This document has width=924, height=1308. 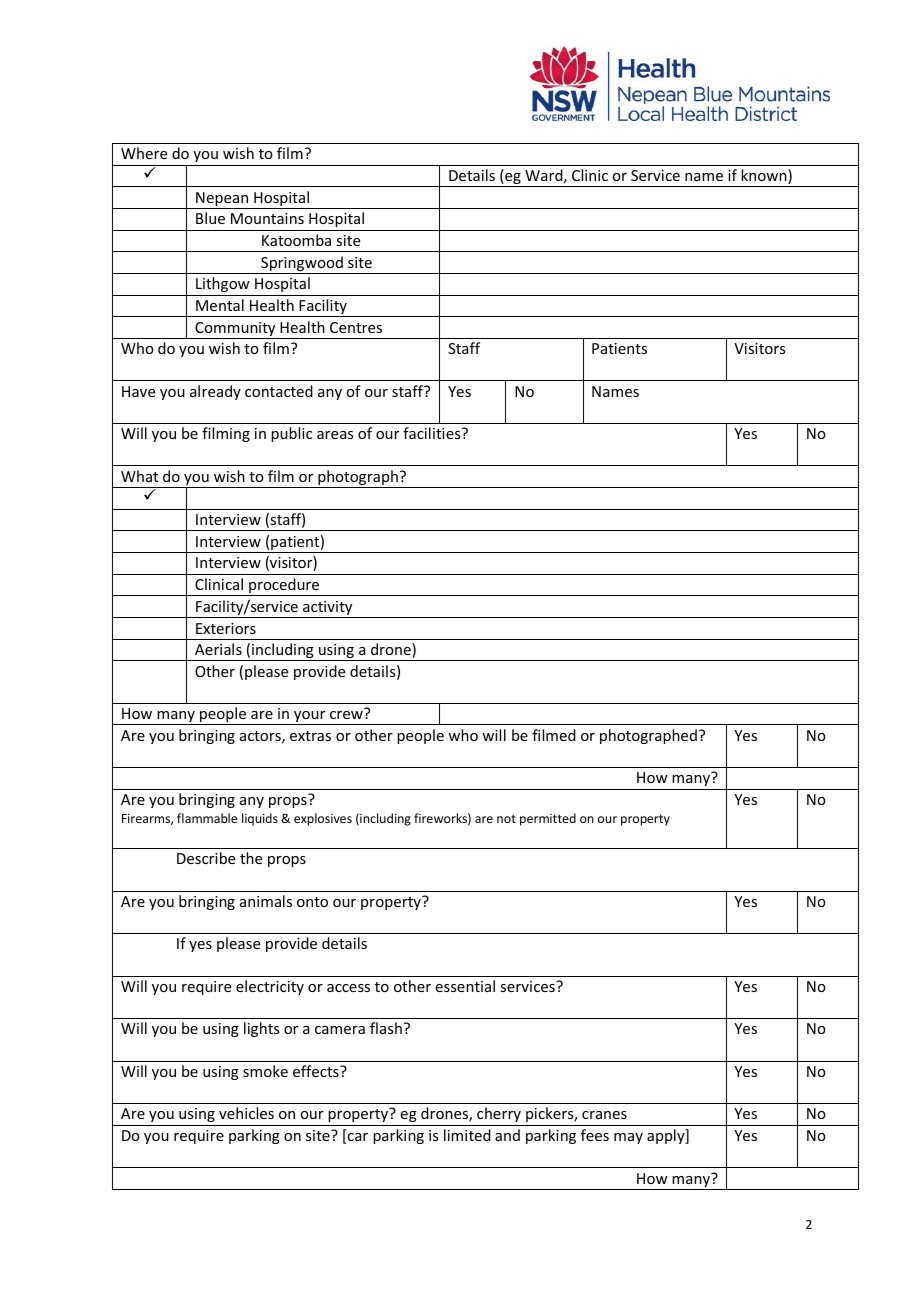 What do you see at coordinates (246, 1113) in the document?
I see `vehicles` at bounding box center [246, 1113].
